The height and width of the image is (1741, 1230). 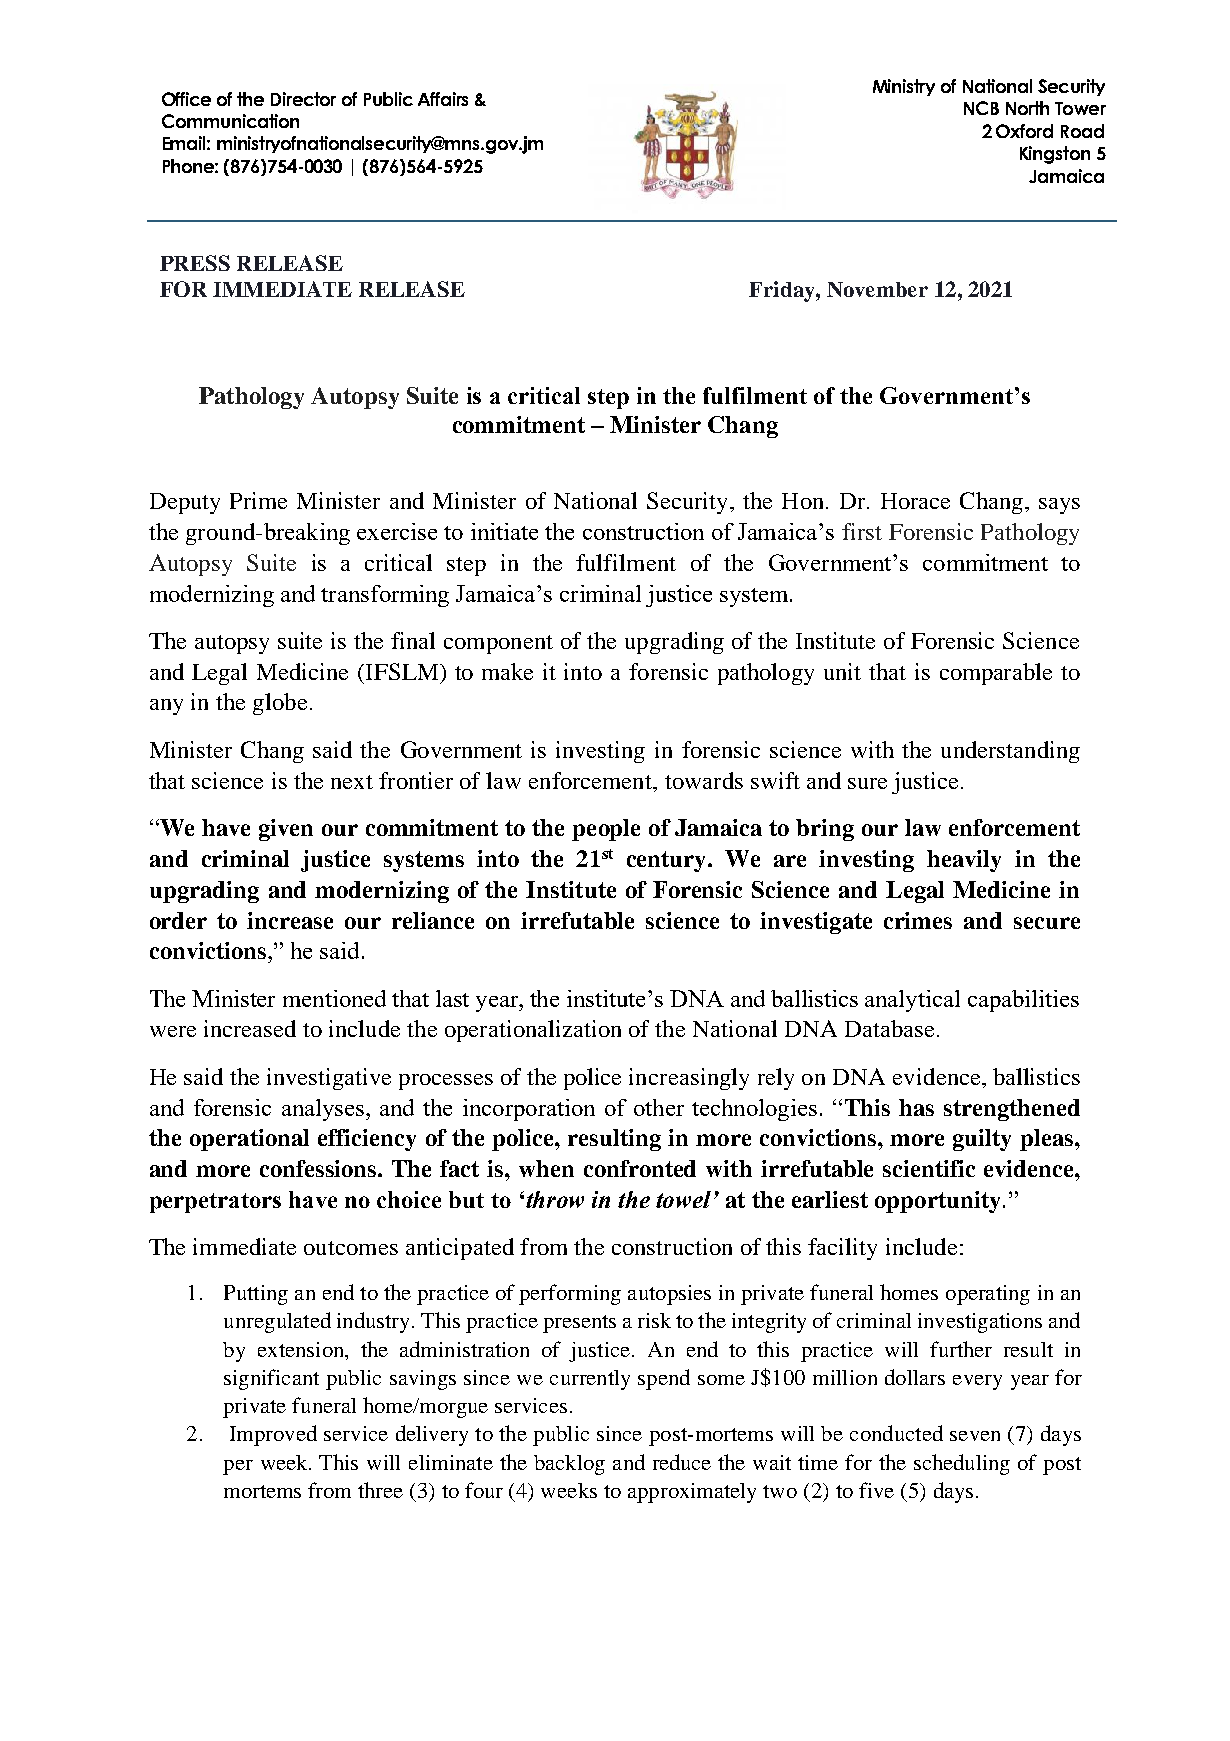 I want to click on Communication, so click(x=230, y=121).
